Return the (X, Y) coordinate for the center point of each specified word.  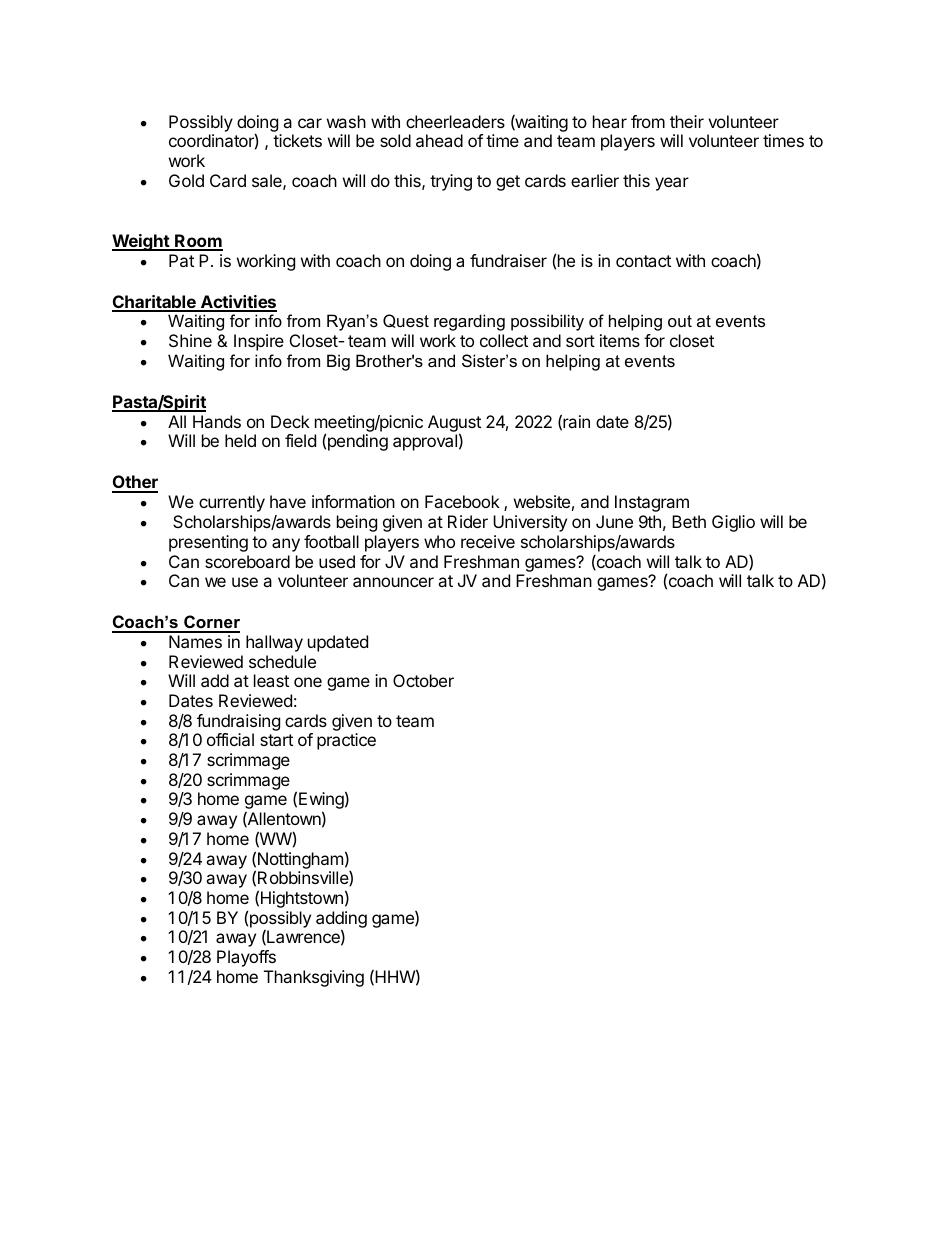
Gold (186, 180)
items (620, 340)
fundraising (238, 722)
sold (395, 140)
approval (425, 442)
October (423, 680)
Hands (217, 421)
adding (341, 921)
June (614, 521)
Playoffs (246, 958)
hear (610, 121)
